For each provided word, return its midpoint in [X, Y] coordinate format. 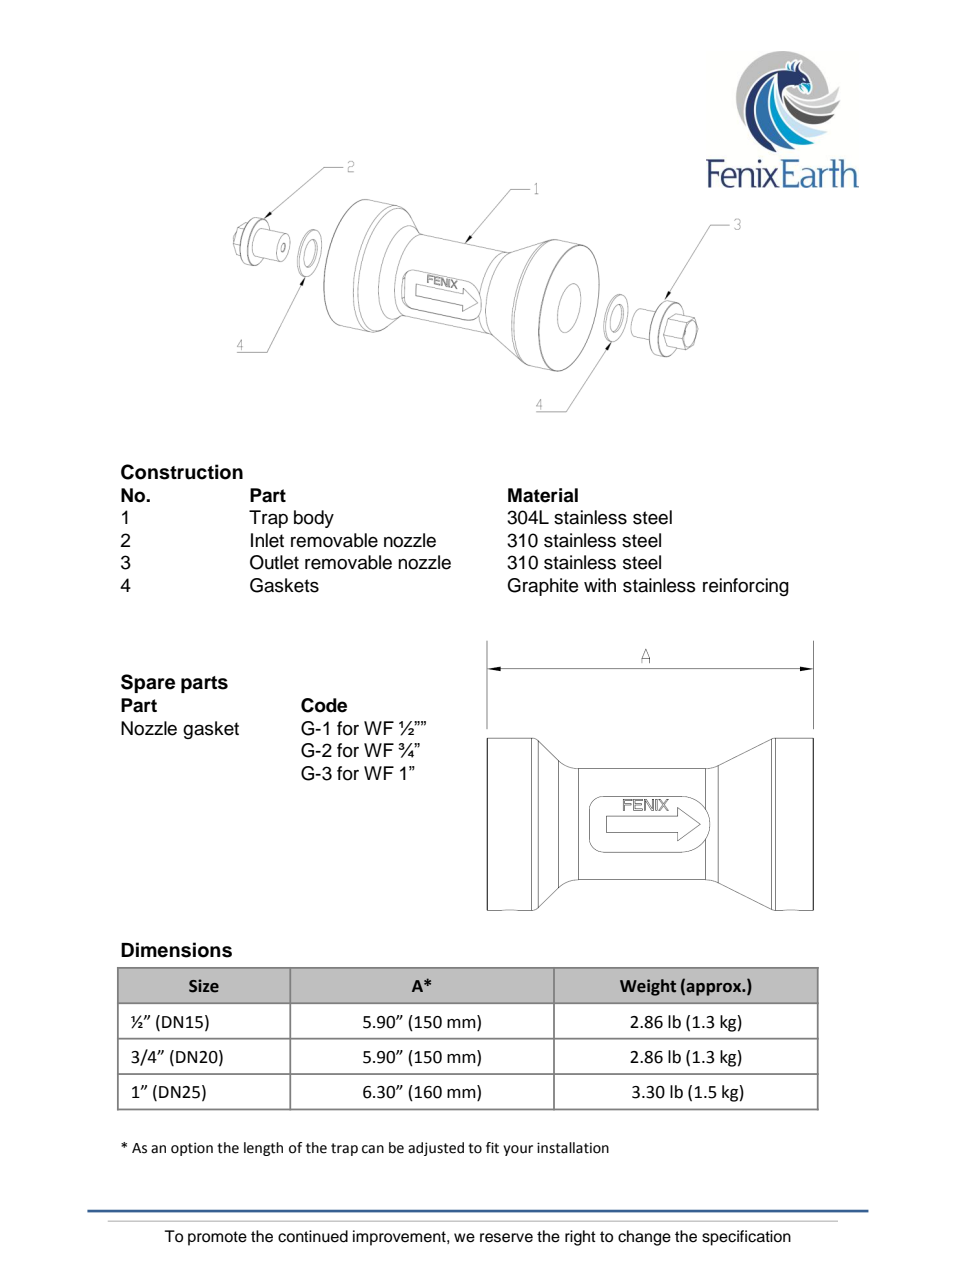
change [644, 1238]
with [600, 585]
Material [543, 495]
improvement [400, 1238]
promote [217, 1238]
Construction [182, 472]
